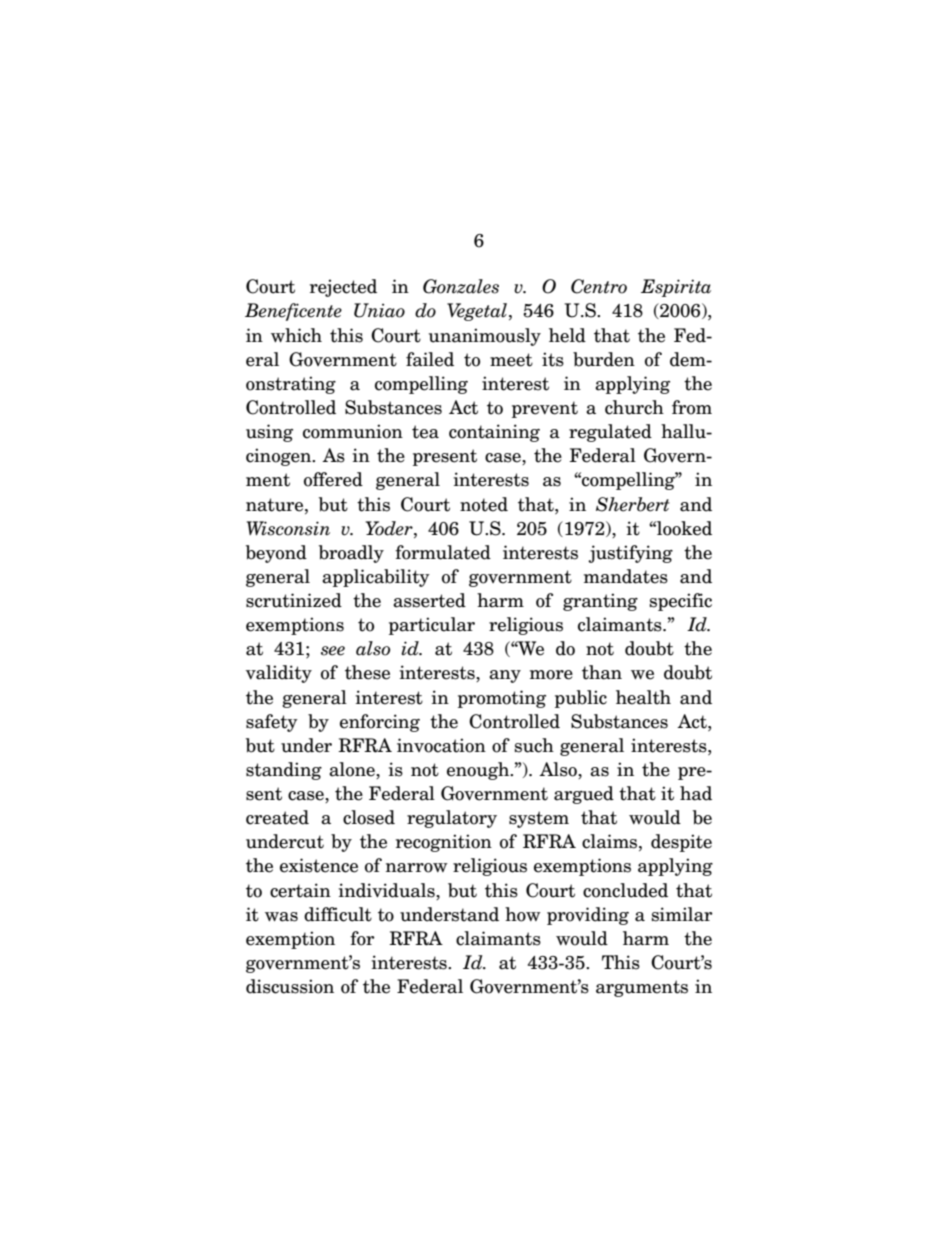 This page has height=1233, width=952. What do you see at coordinates (477, 312) in the page?
I see `Vegetal` at bounding box center [477, 312].
